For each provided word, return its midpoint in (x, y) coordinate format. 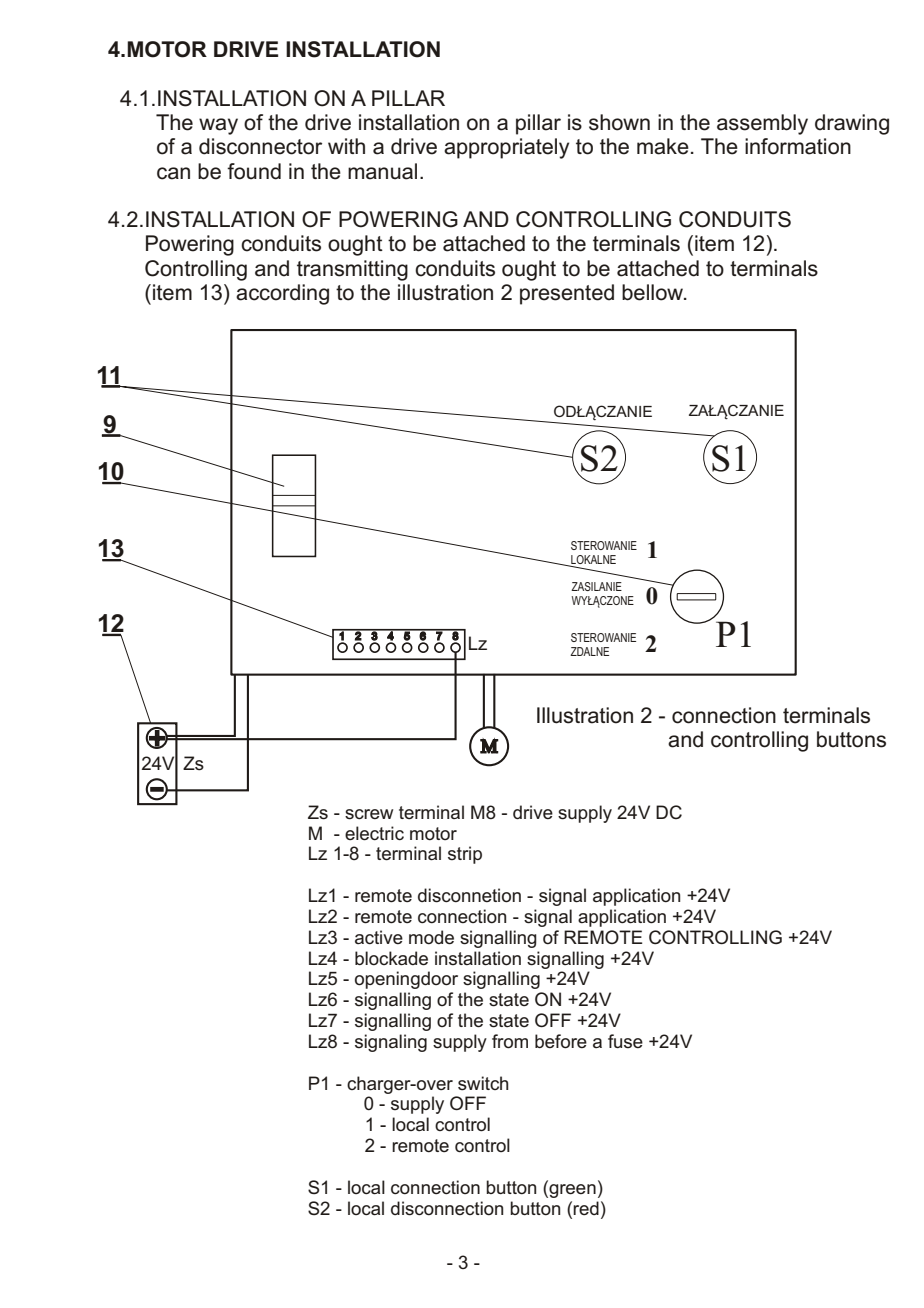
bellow (653, 292)
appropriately (506, 148)
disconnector (260, 146)
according (282, 294)
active (379, 937)
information (798, 146)
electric (374, 833)
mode (431, 937)
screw (369, 814)
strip (465, 855)
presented (567, 294)
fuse (625, 1041)
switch (483, 1083)
